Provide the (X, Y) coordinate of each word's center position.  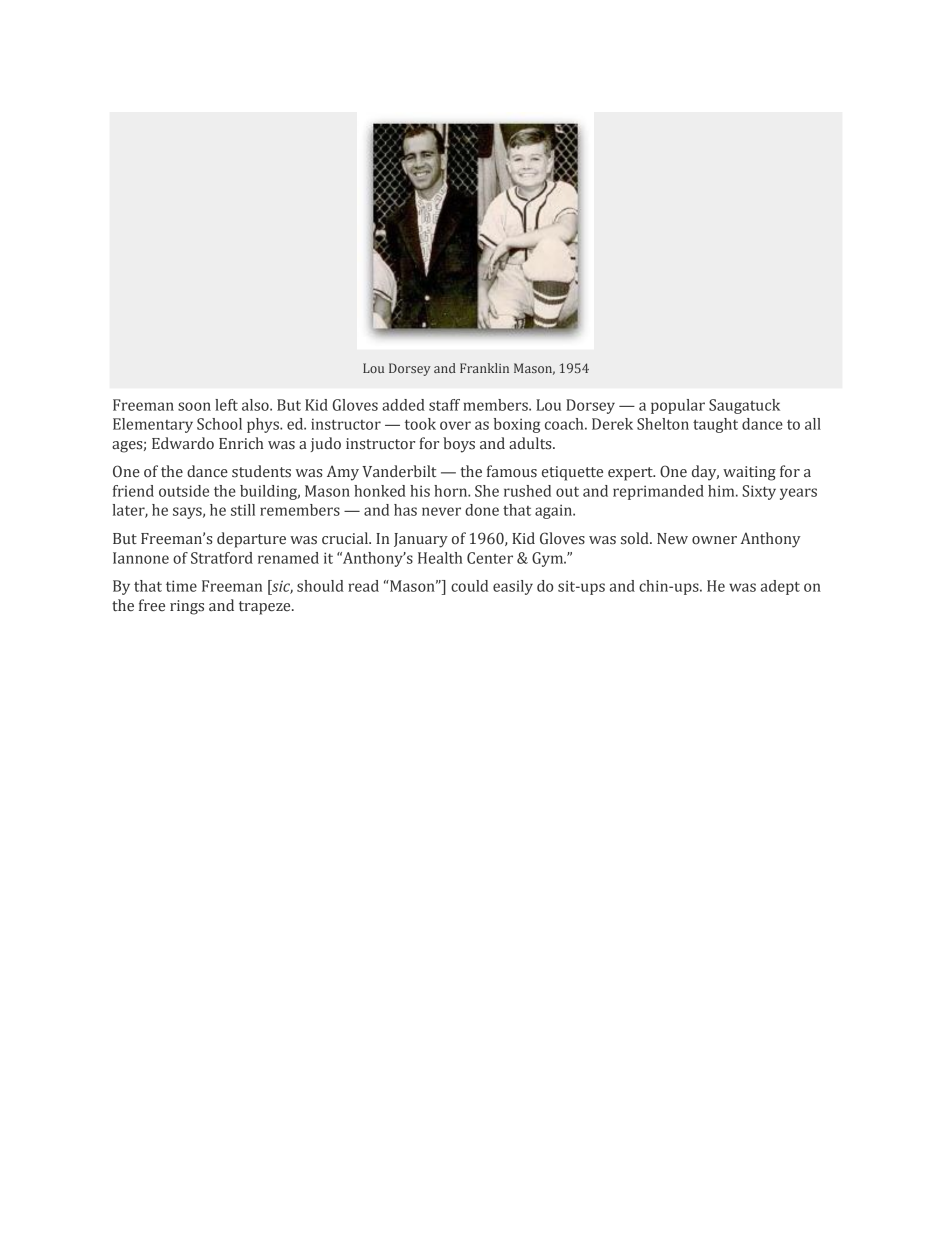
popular (678, 406)
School (219, 424)
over (455, 425)
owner (714, 540)
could (469, 586)
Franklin (484, 368)
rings (187, 607)
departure (251, 540)
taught (715, 425)
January (421, 540)
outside (184, 491)
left (226, 405)
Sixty (759, 492)
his (420, 491)
